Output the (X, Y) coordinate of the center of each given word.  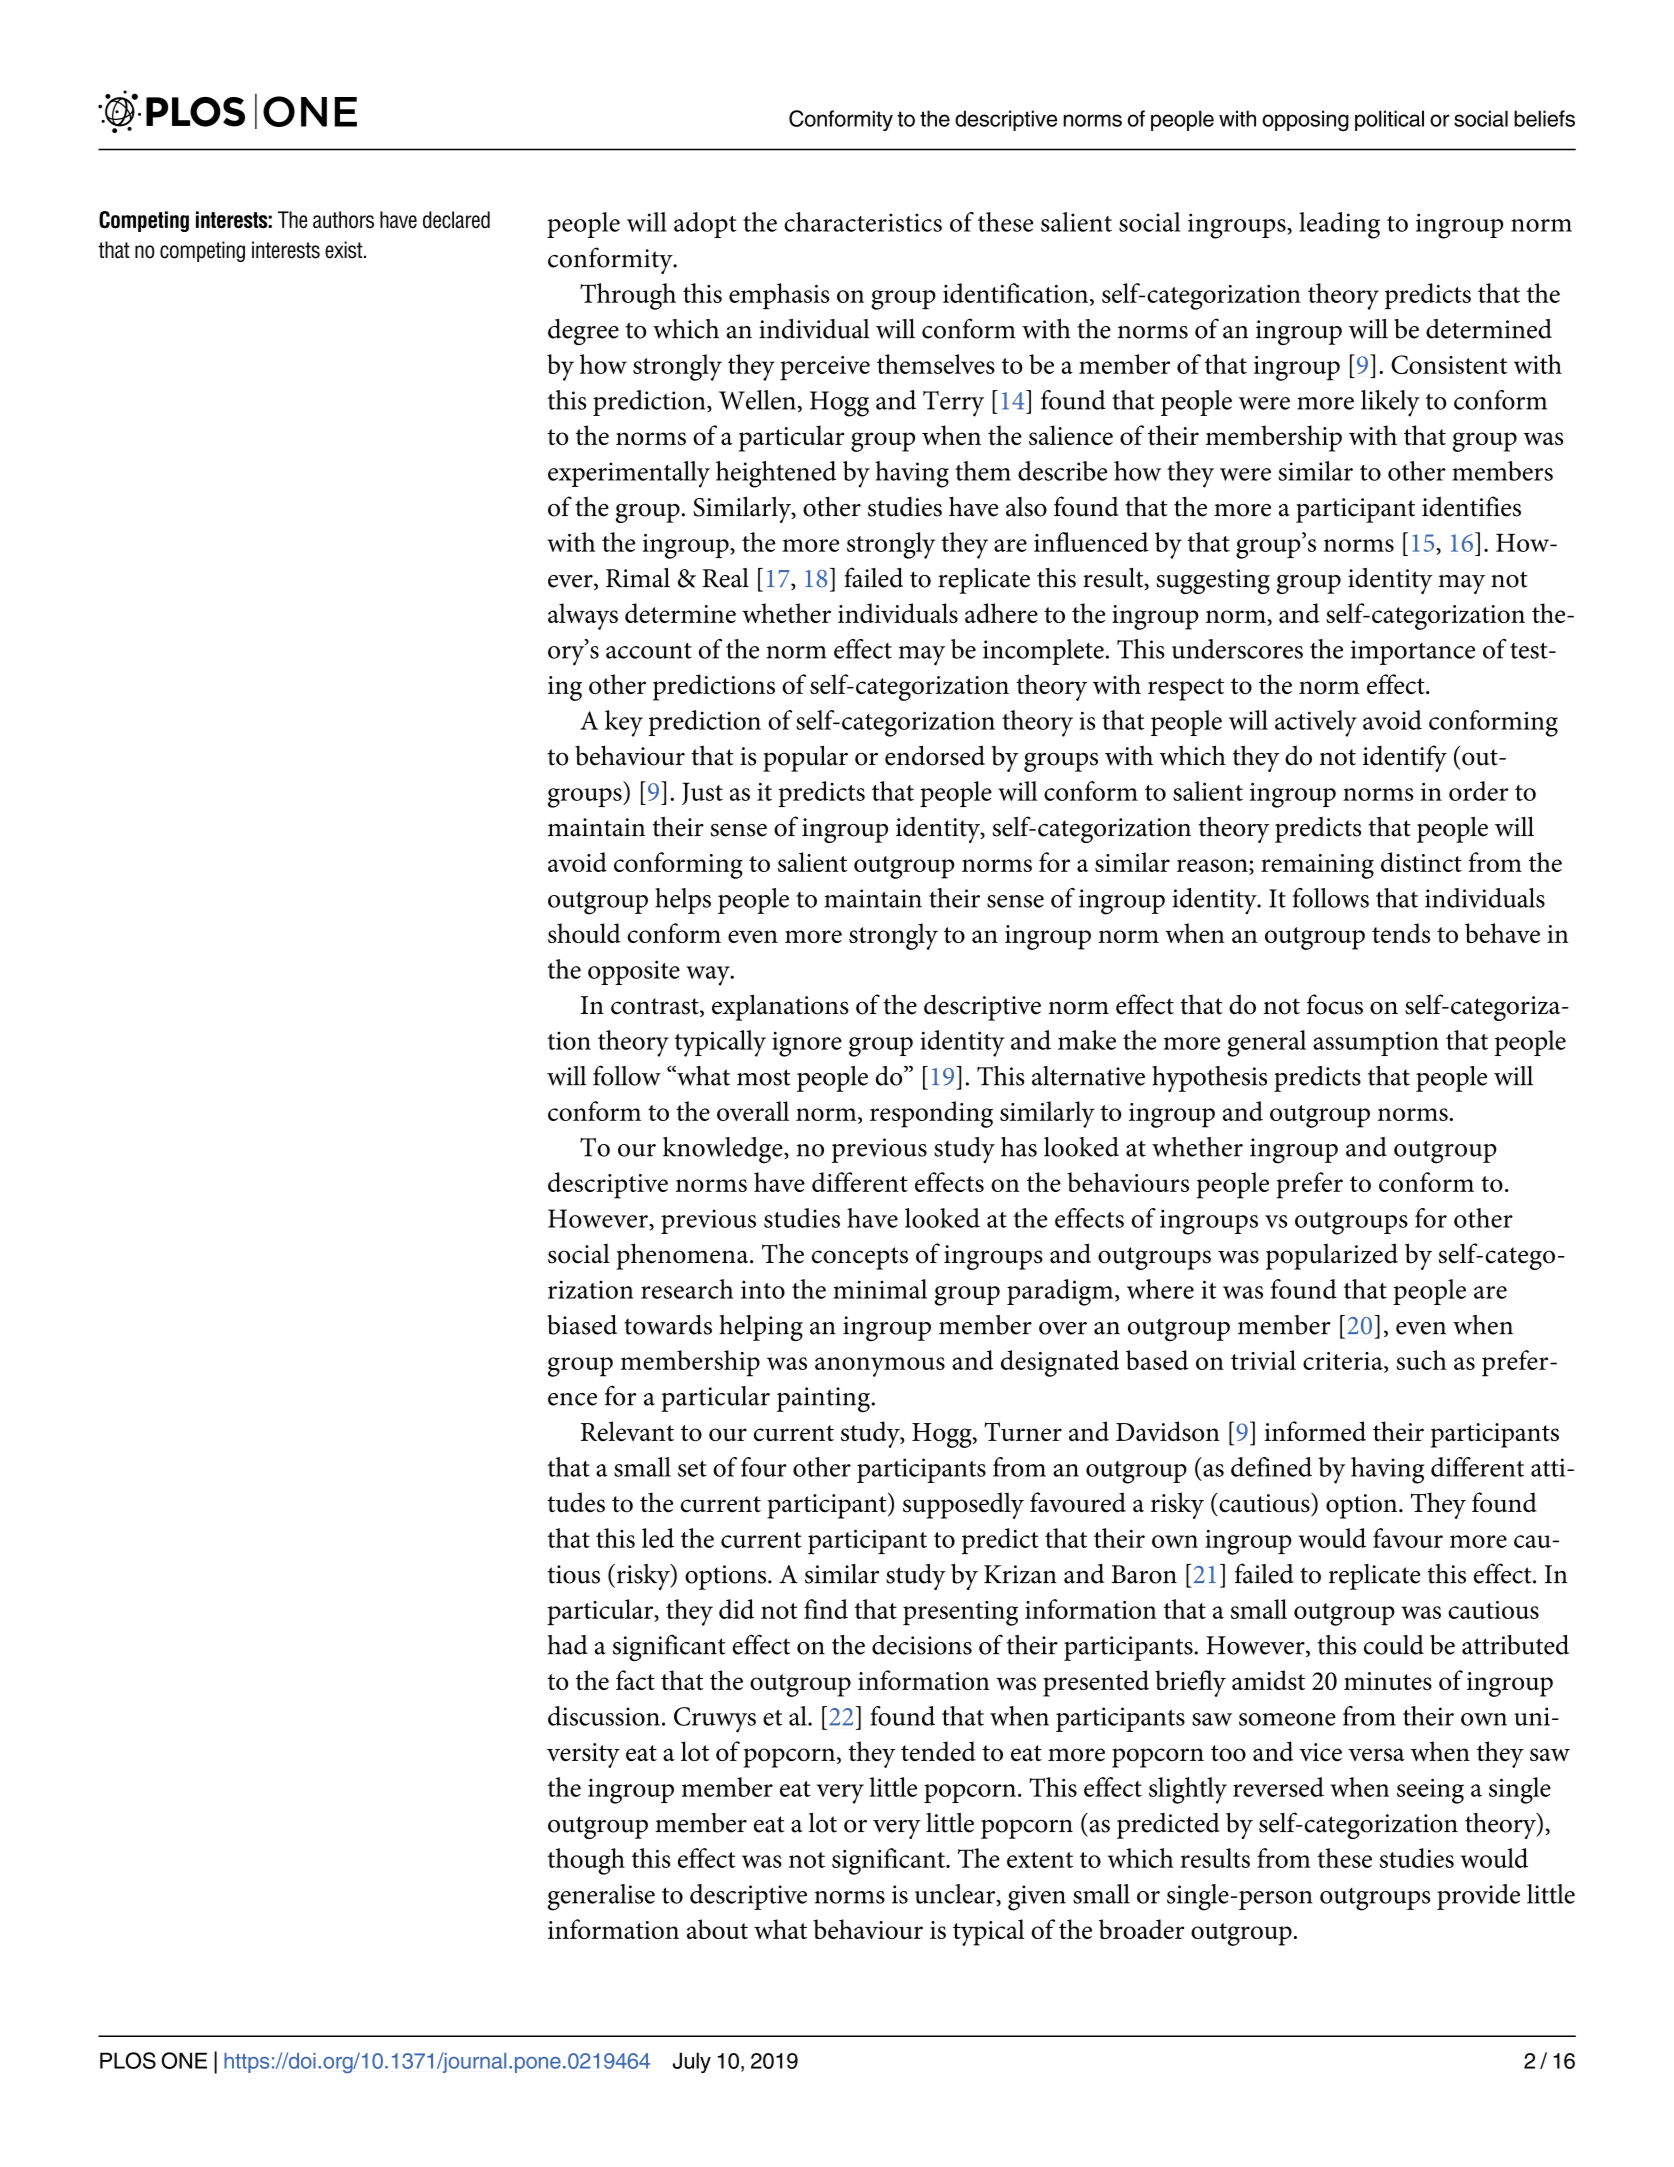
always (583, 616)
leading (1339, 225)
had (567, 1645)
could (1394, 1645)
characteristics (863, 222)
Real (726, 578)
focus (1335, 1004)
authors (343, 219)
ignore (807, 1044)
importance (1413, 652)
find (826, 1609)
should (584, 933)
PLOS (128, 2060)
